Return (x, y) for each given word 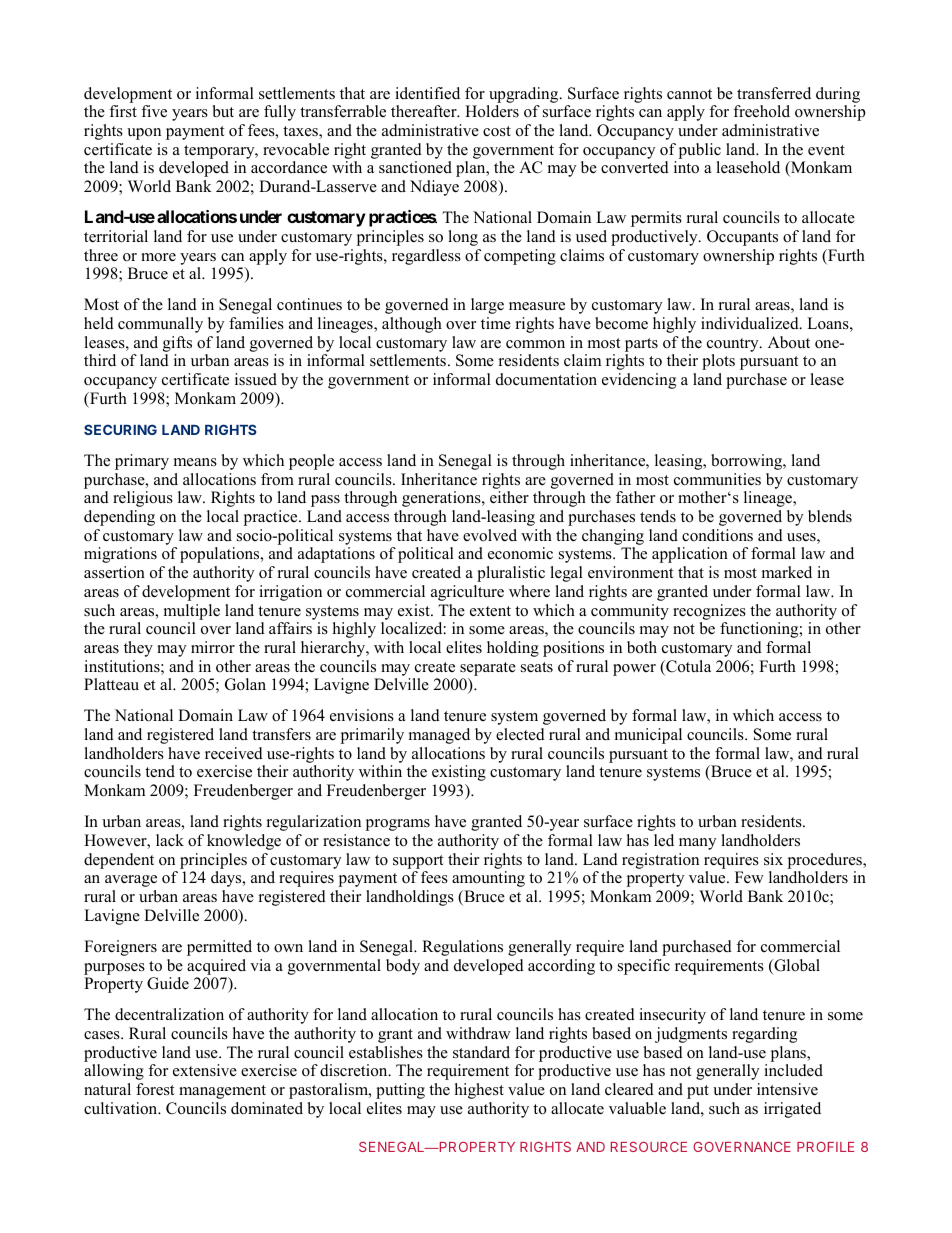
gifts (177, 344)
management (222, 1092)
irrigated (792, 1110)
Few (749, 877)
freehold (761, 111)
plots (718, 362)
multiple (192, 612)
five (154, 111)
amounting (488, 879)
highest (479, 1091)
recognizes (709, 612)
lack (170, 840)
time (496, 323)
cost (497, 131)
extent (490, 611)
